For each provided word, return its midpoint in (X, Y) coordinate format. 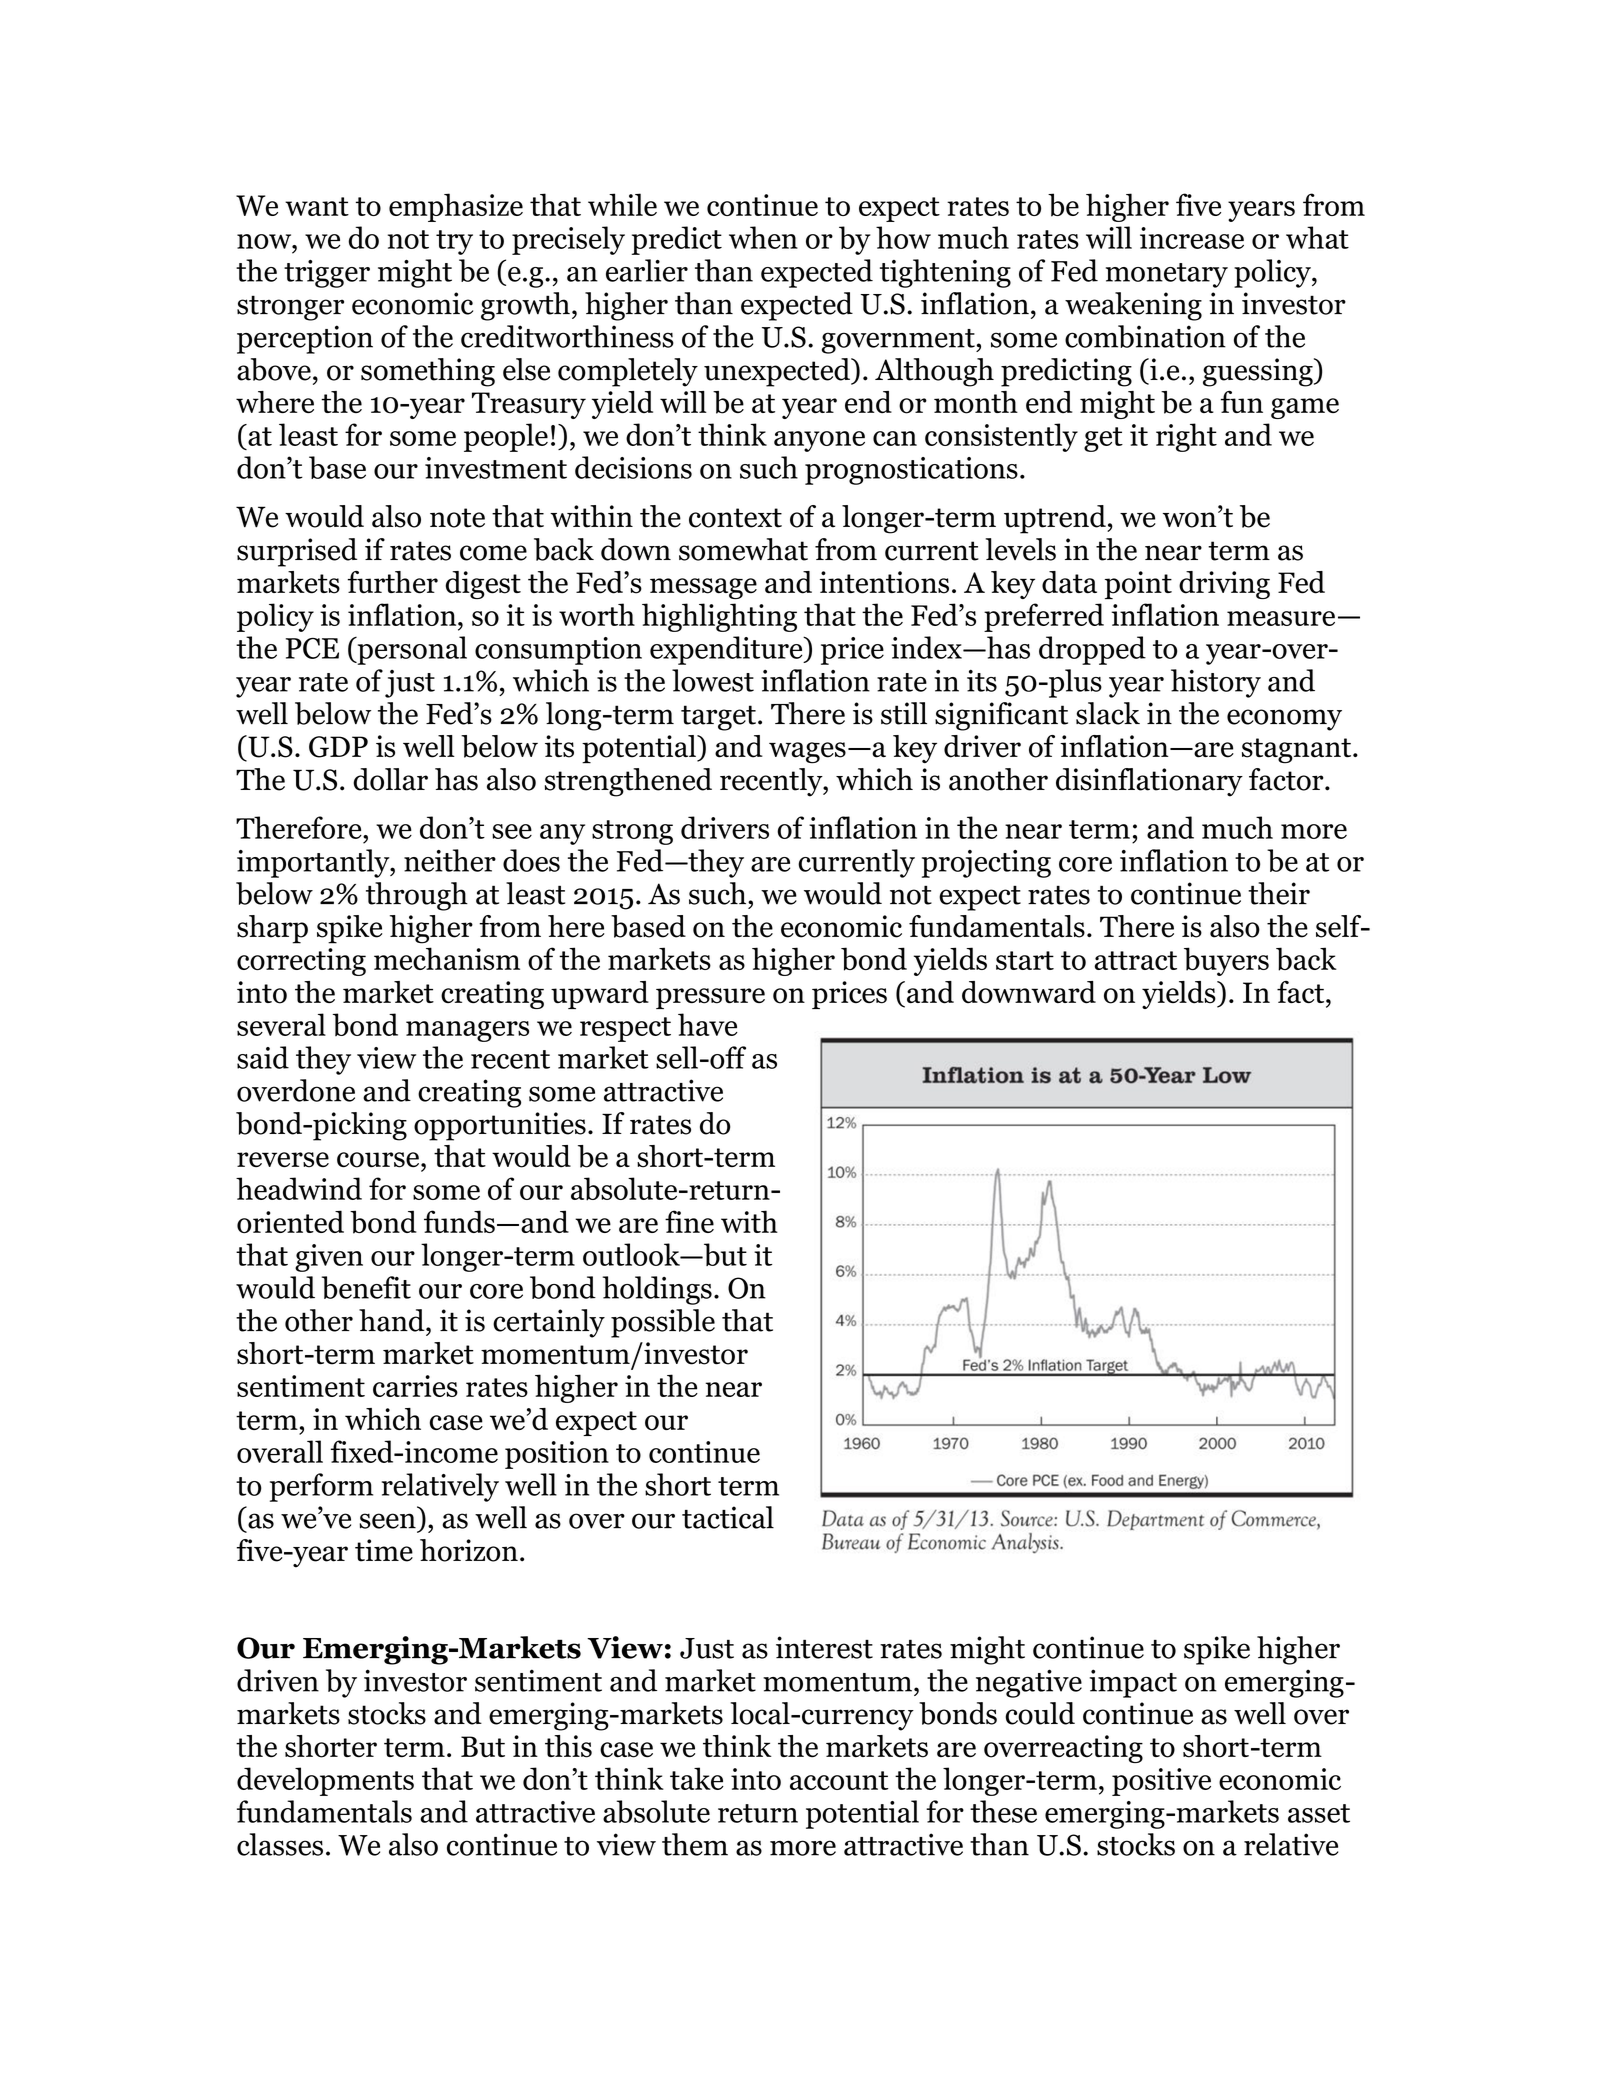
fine (689, 1221)
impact (1133, 1683)
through (417, 896)
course (379, 1160)
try (454, 242)
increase (1192, 238)
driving (1224, 585)
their (1279, 893)
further (393, 582)
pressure (710, 998)
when (763, 237)
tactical (728, 1517)
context (735, 518)
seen (388, 1521)
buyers (1226, 961)
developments (325, 1781)
